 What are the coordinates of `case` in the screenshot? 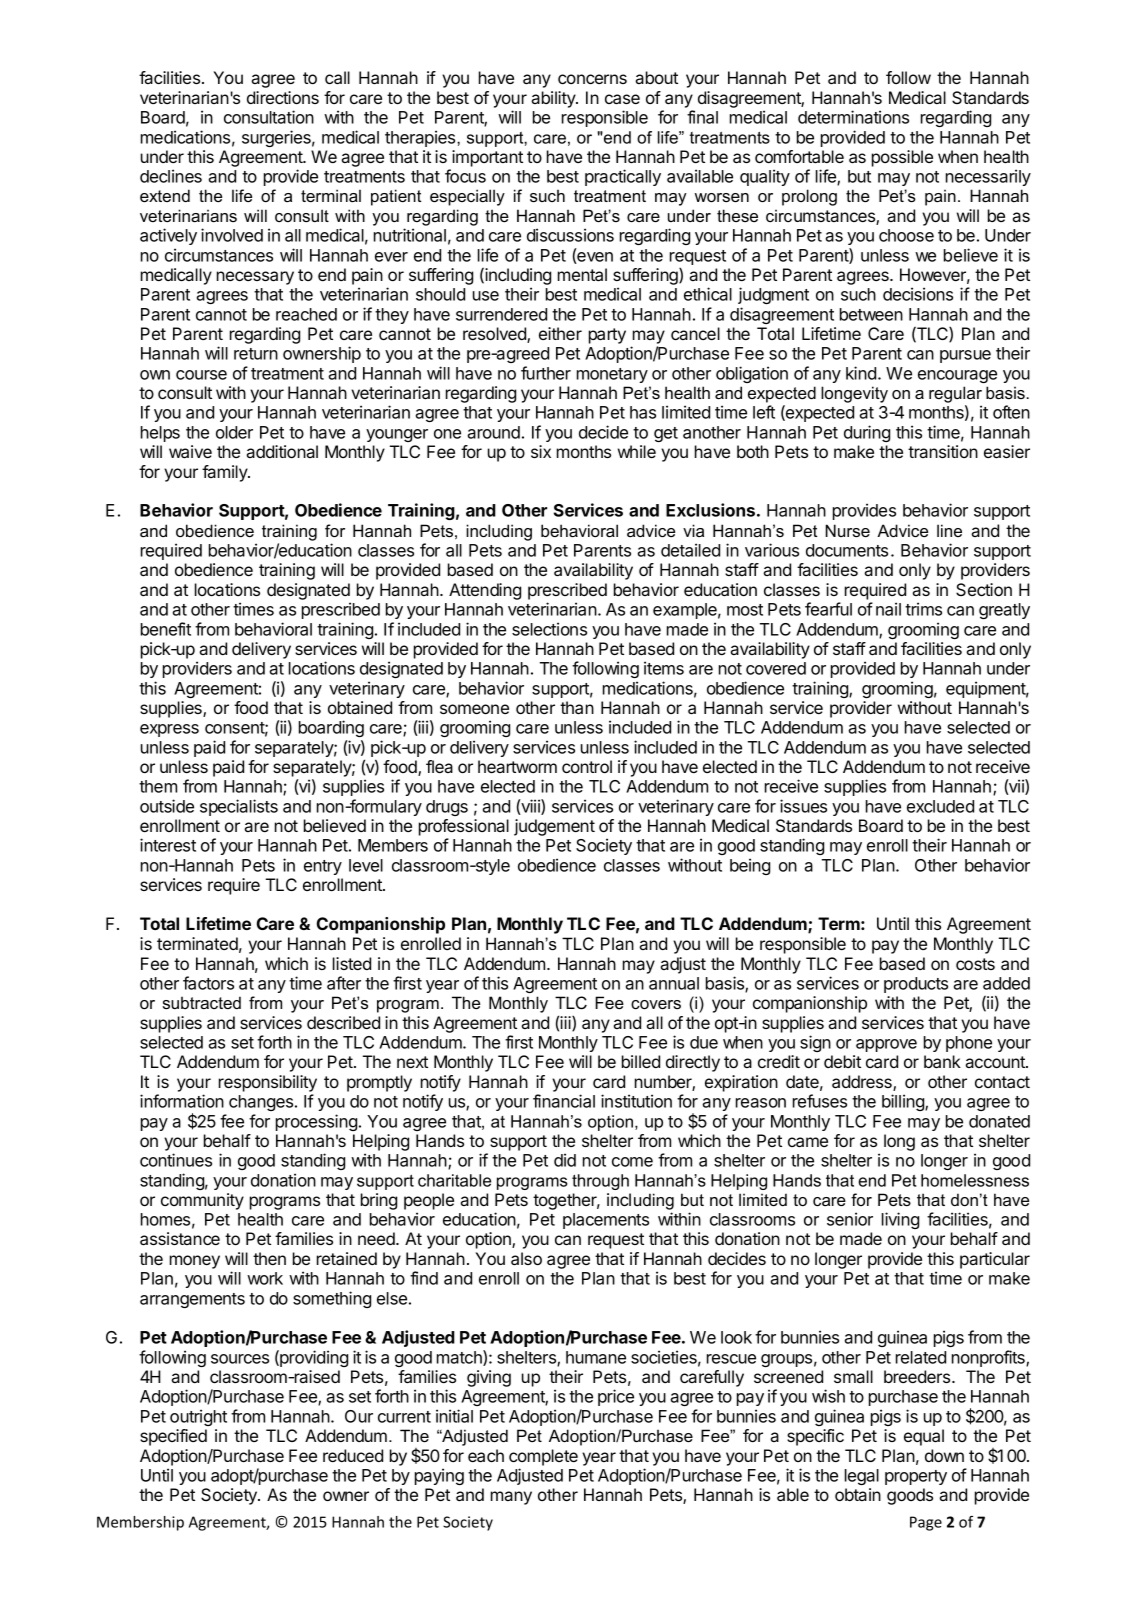 It's located at (622, 99).
